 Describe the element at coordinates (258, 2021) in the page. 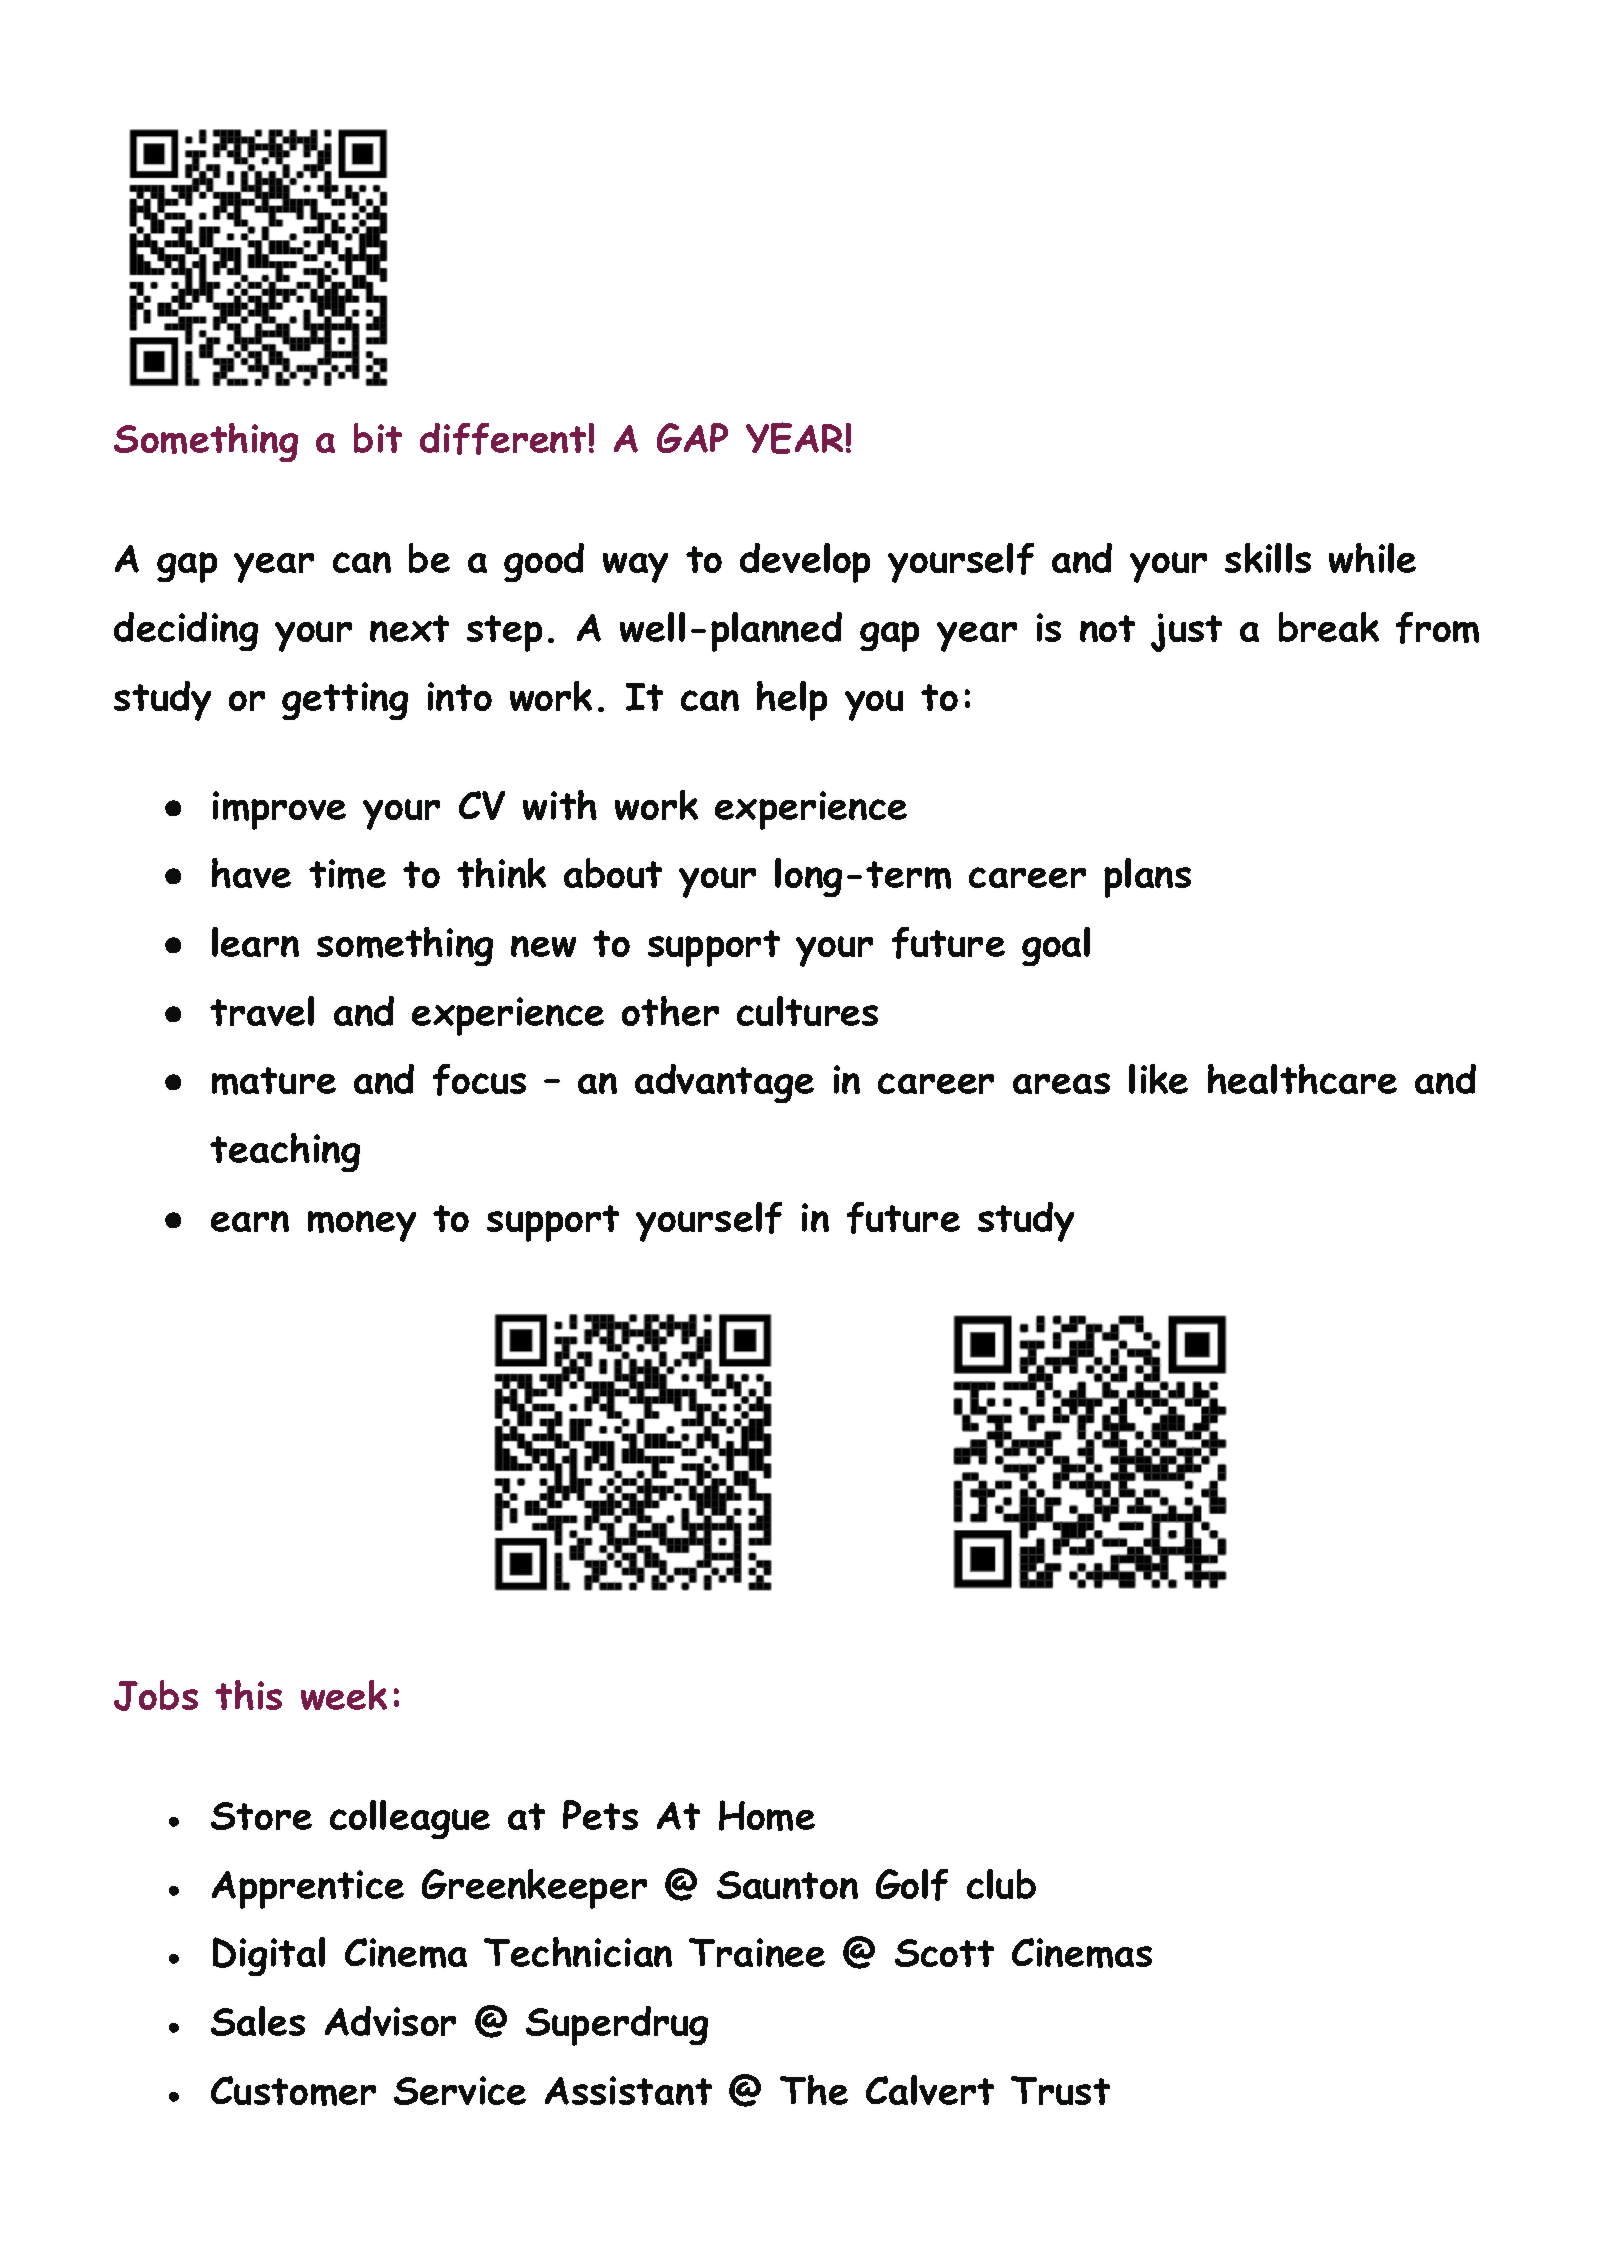

I see `Sales` at that location.
